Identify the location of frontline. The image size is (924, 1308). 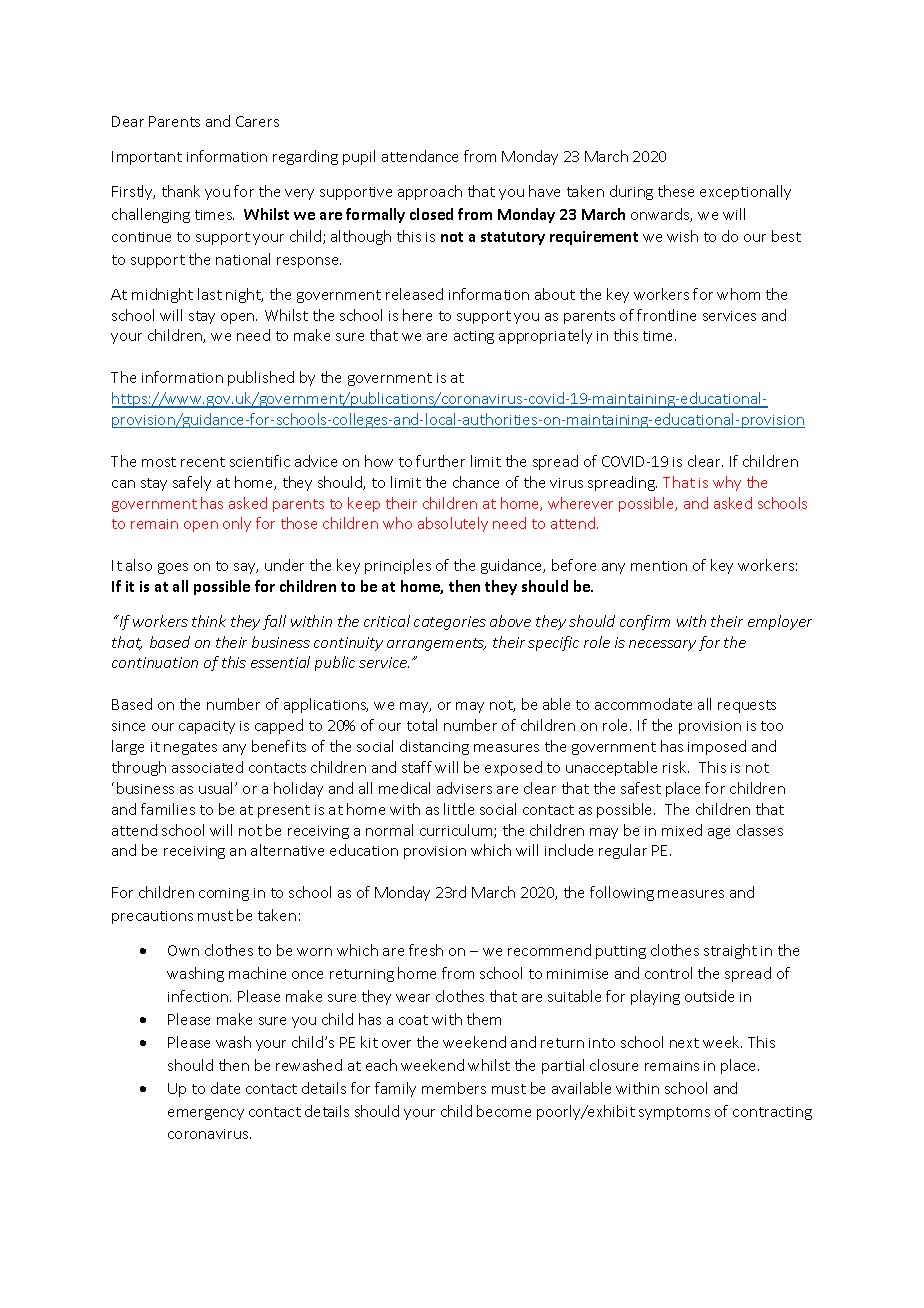
(666, 315).
